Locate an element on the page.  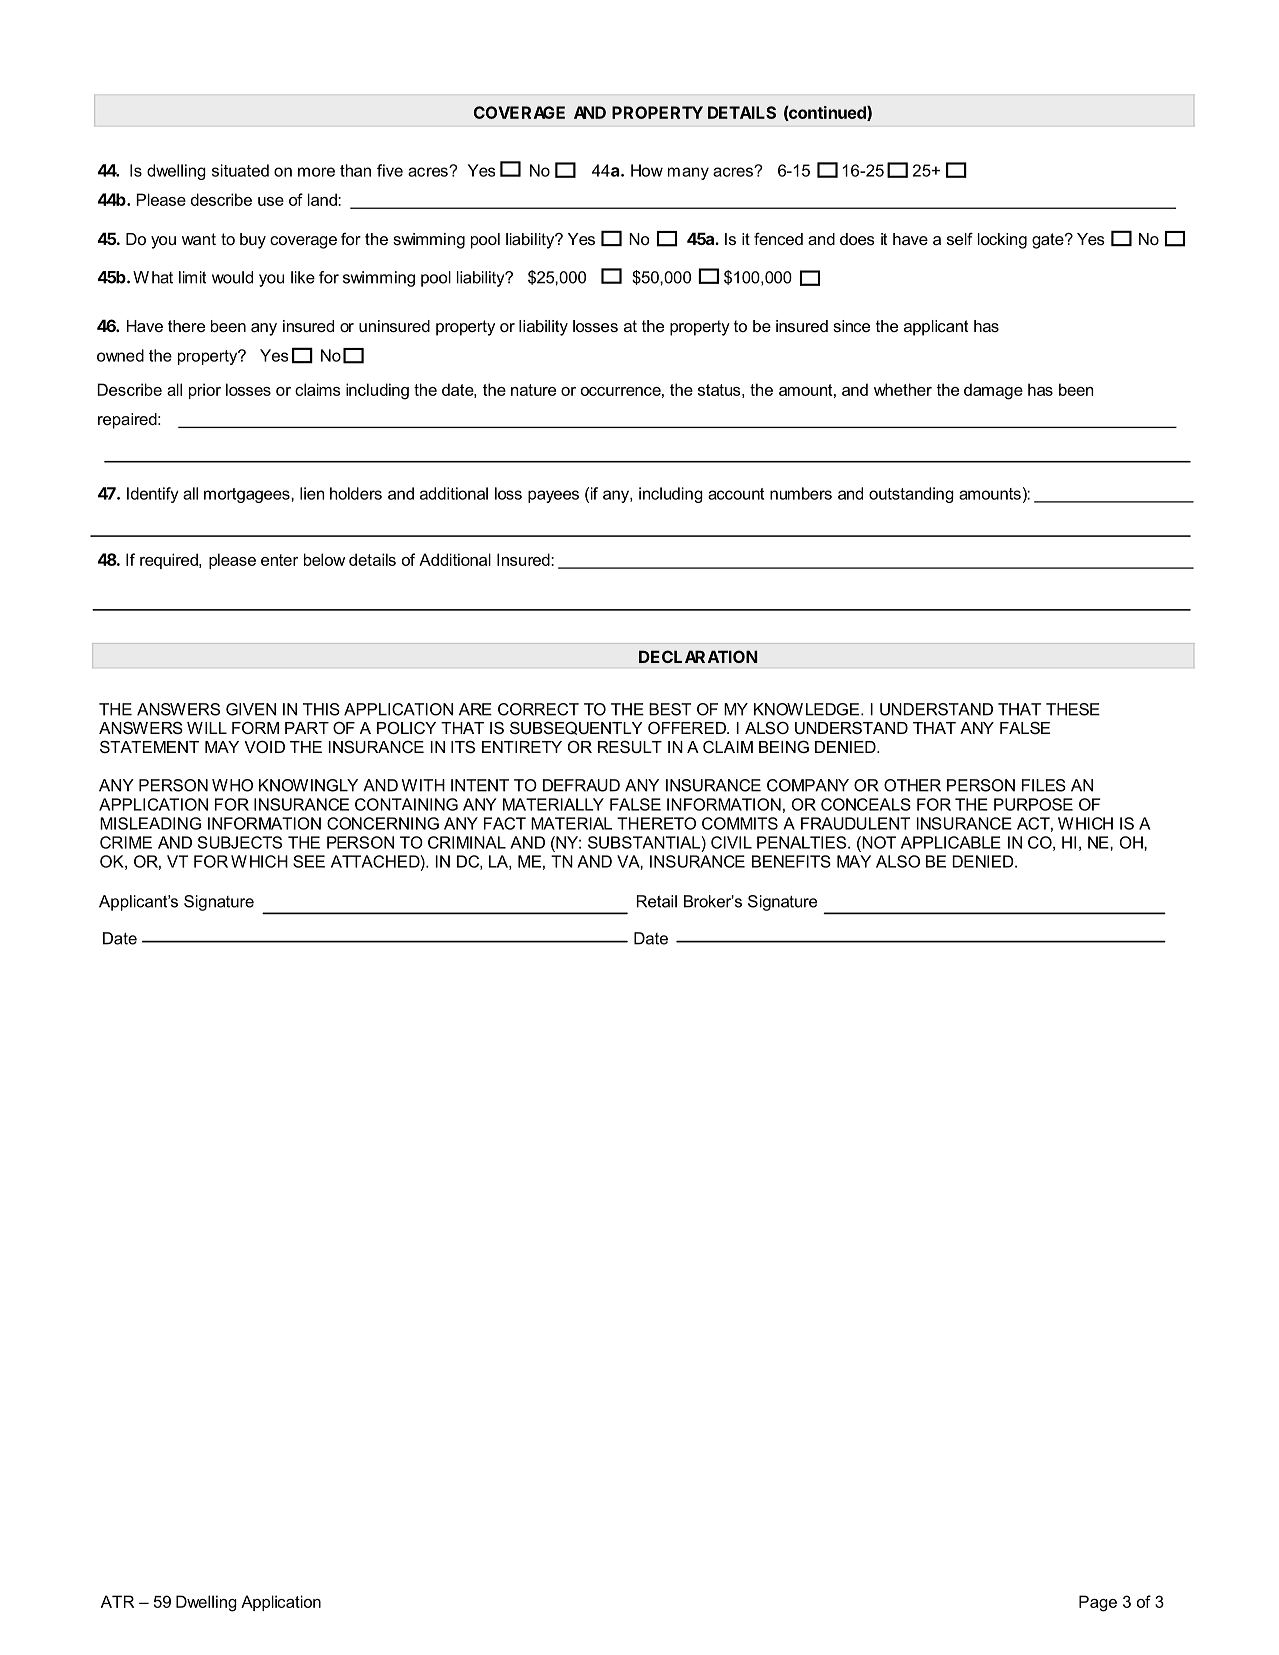
account is located at coordinates (736, 494).
